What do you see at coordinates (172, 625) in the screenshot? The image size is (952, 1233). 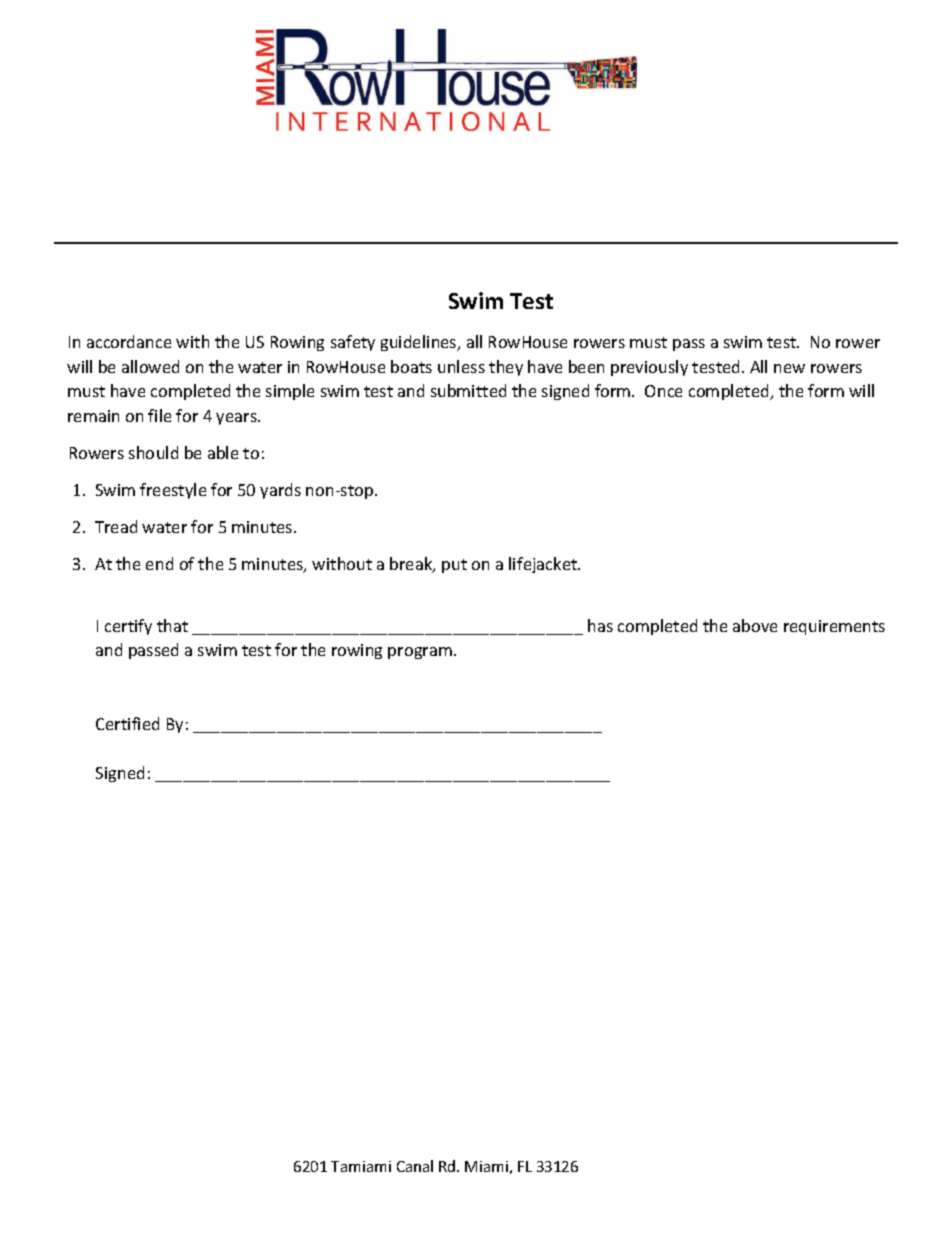 I see `that` at bounding box center [172, 625].
